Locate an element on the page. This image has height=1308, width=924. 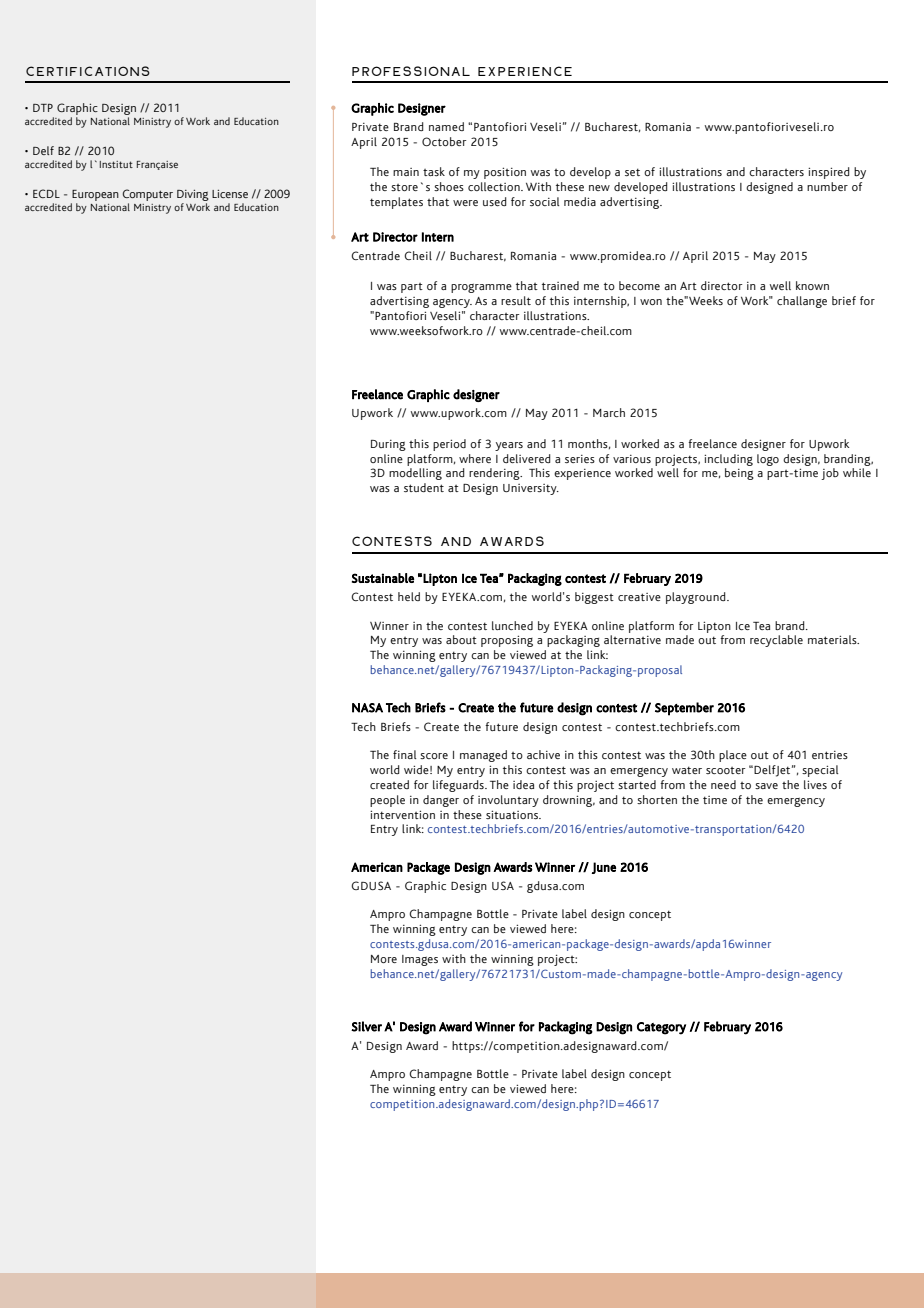
inspired is located at coordinates (829, 173).
